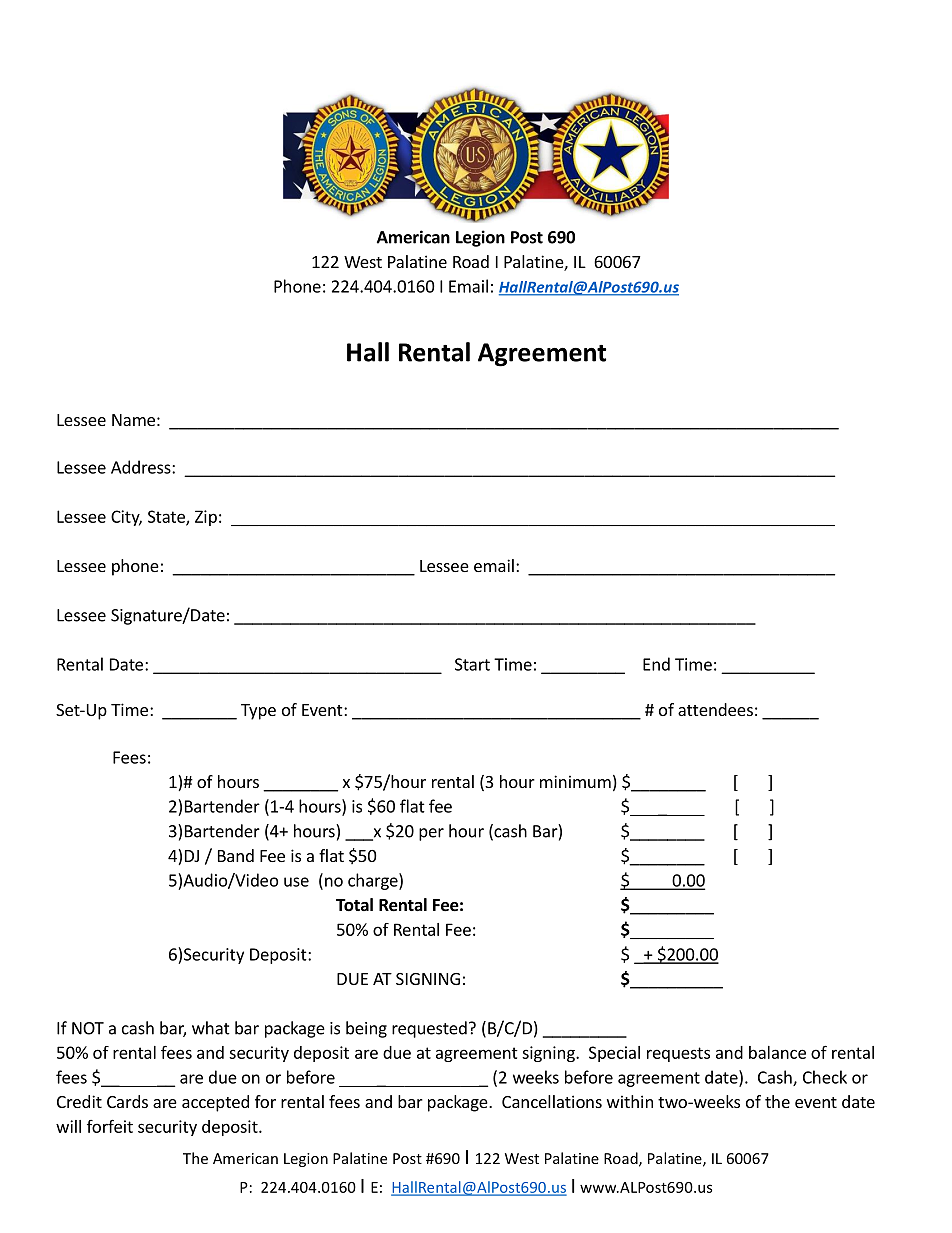  What do you see at coordinates (127, 1101) in the document?
I see `Cards` at bounding box center [127, 1101].
